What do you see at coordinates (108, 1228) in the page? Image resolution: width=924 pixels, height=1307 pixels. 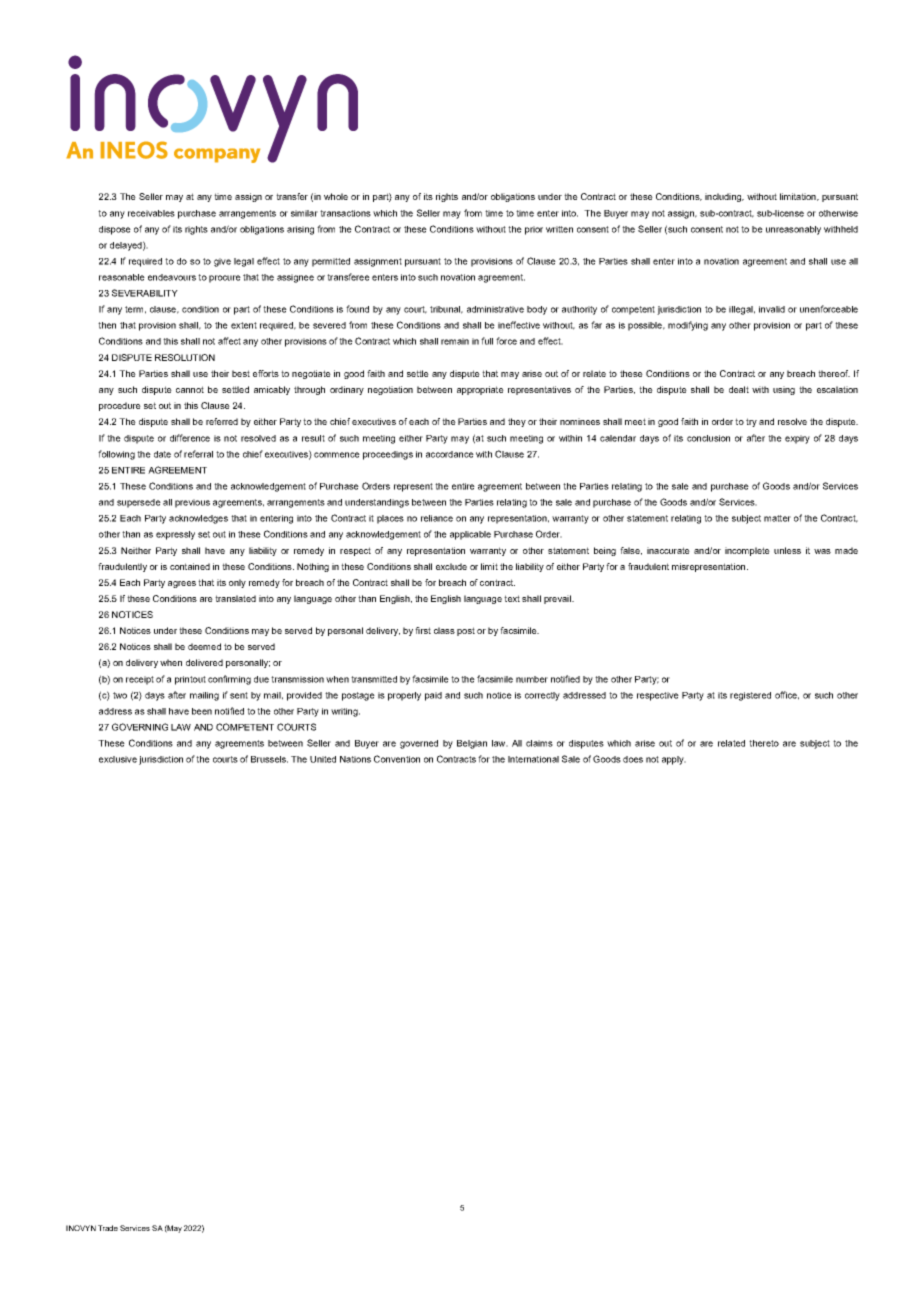 I see `Trade` at bounding box center [108, 1228].
